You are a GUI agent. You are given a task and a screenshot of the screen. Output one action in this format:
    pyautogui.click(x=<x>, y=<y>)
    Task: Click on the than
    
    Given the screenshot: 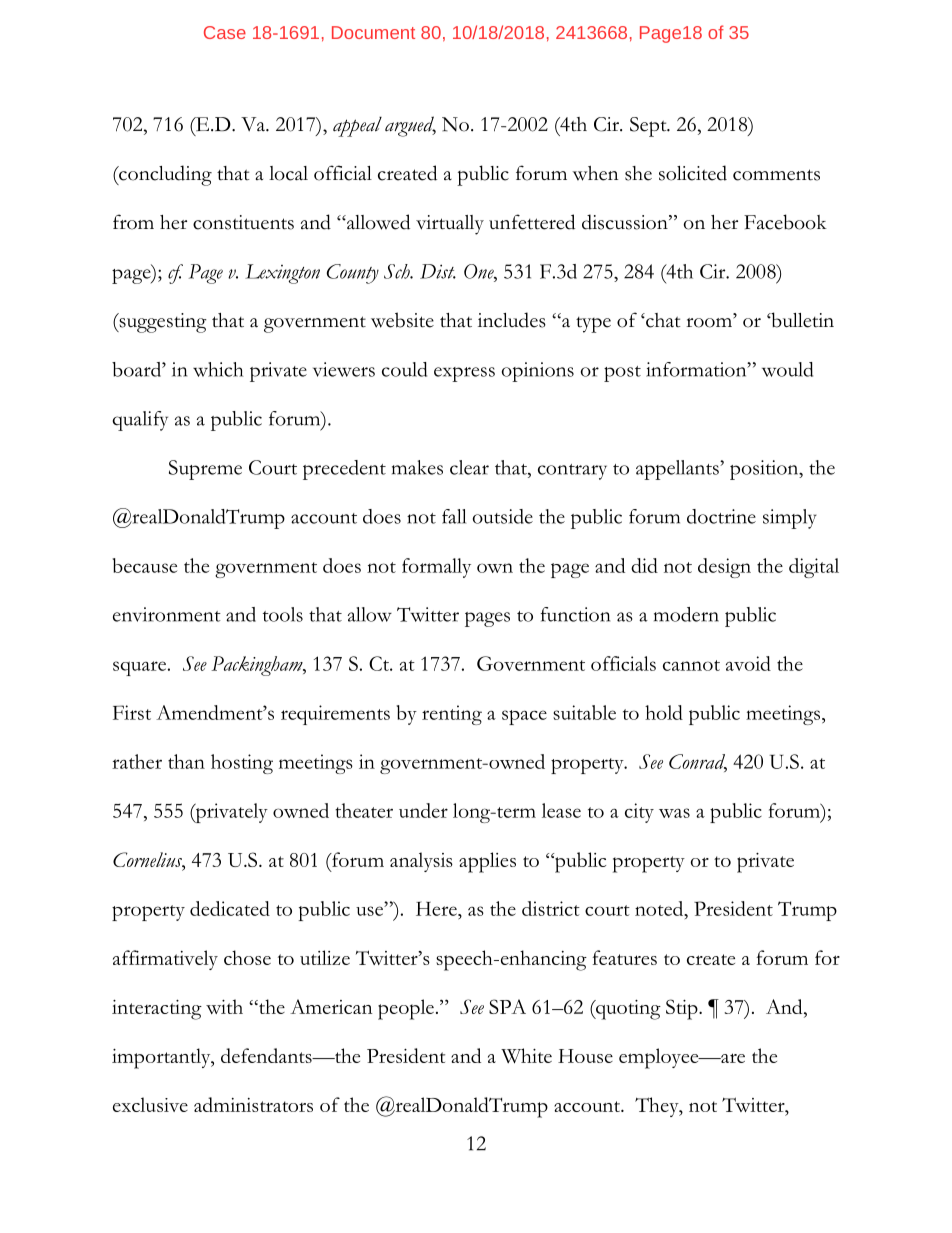 What is the action you would take?
    pyautogui.click(x=186, y=761)
